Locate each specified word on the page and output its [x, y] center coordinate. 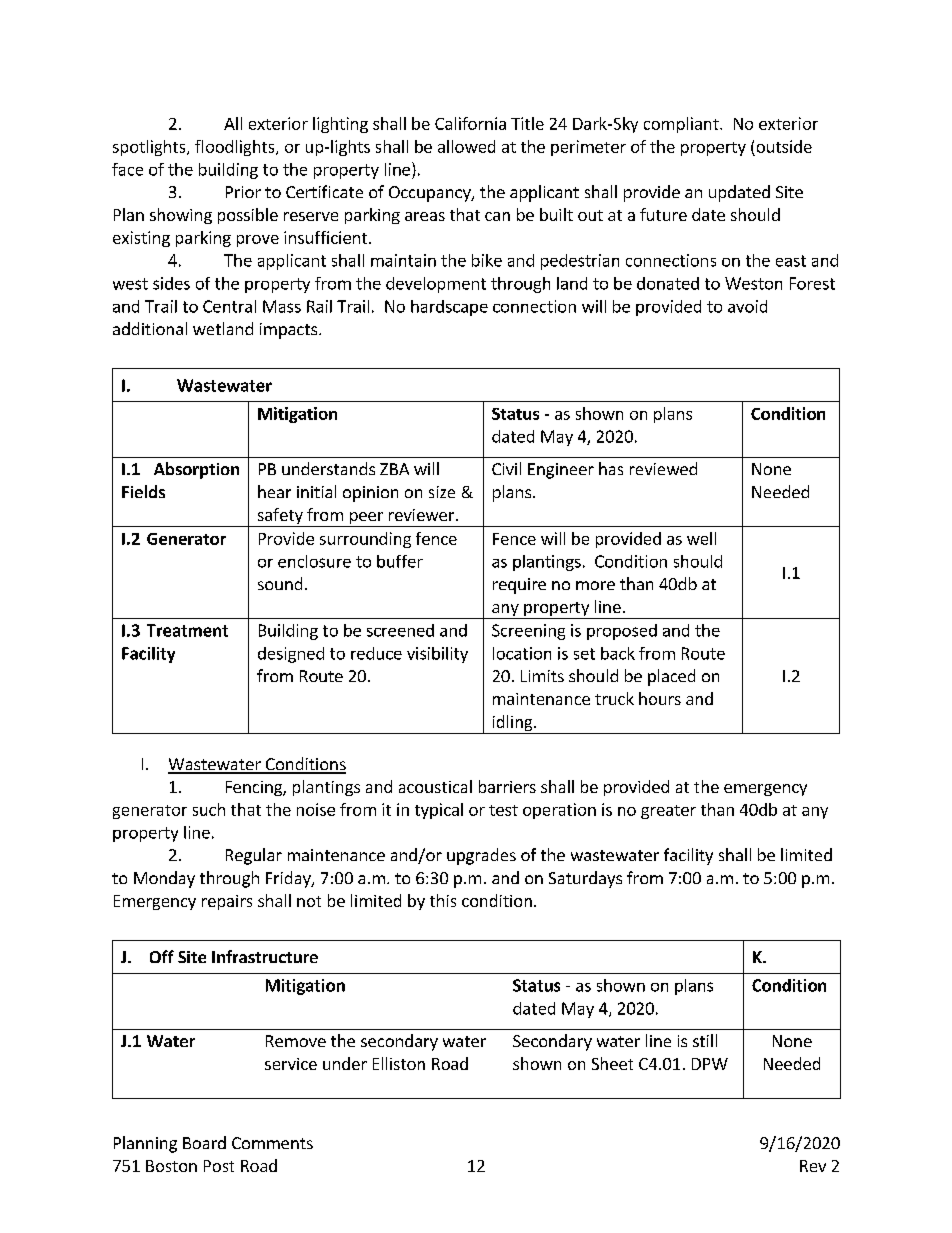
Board [204, 1142]
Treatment [187, 630]
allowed [466, 146]
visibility [437, 655]
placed [671, 677]
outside [784, 146]
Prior [243, 192]
